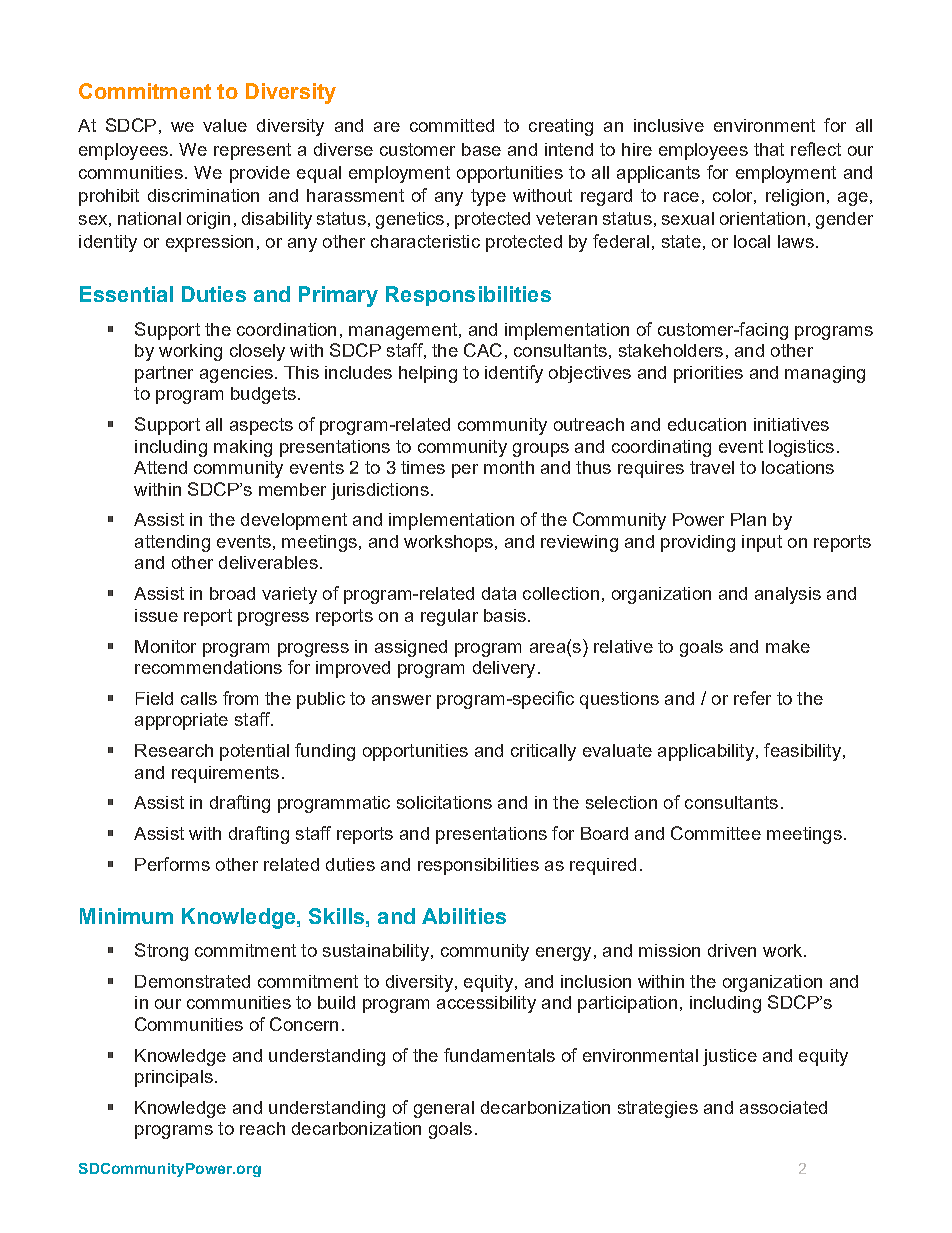 The height and width of the document is (1233, 952). I want to click on value, so click(225, 125).
